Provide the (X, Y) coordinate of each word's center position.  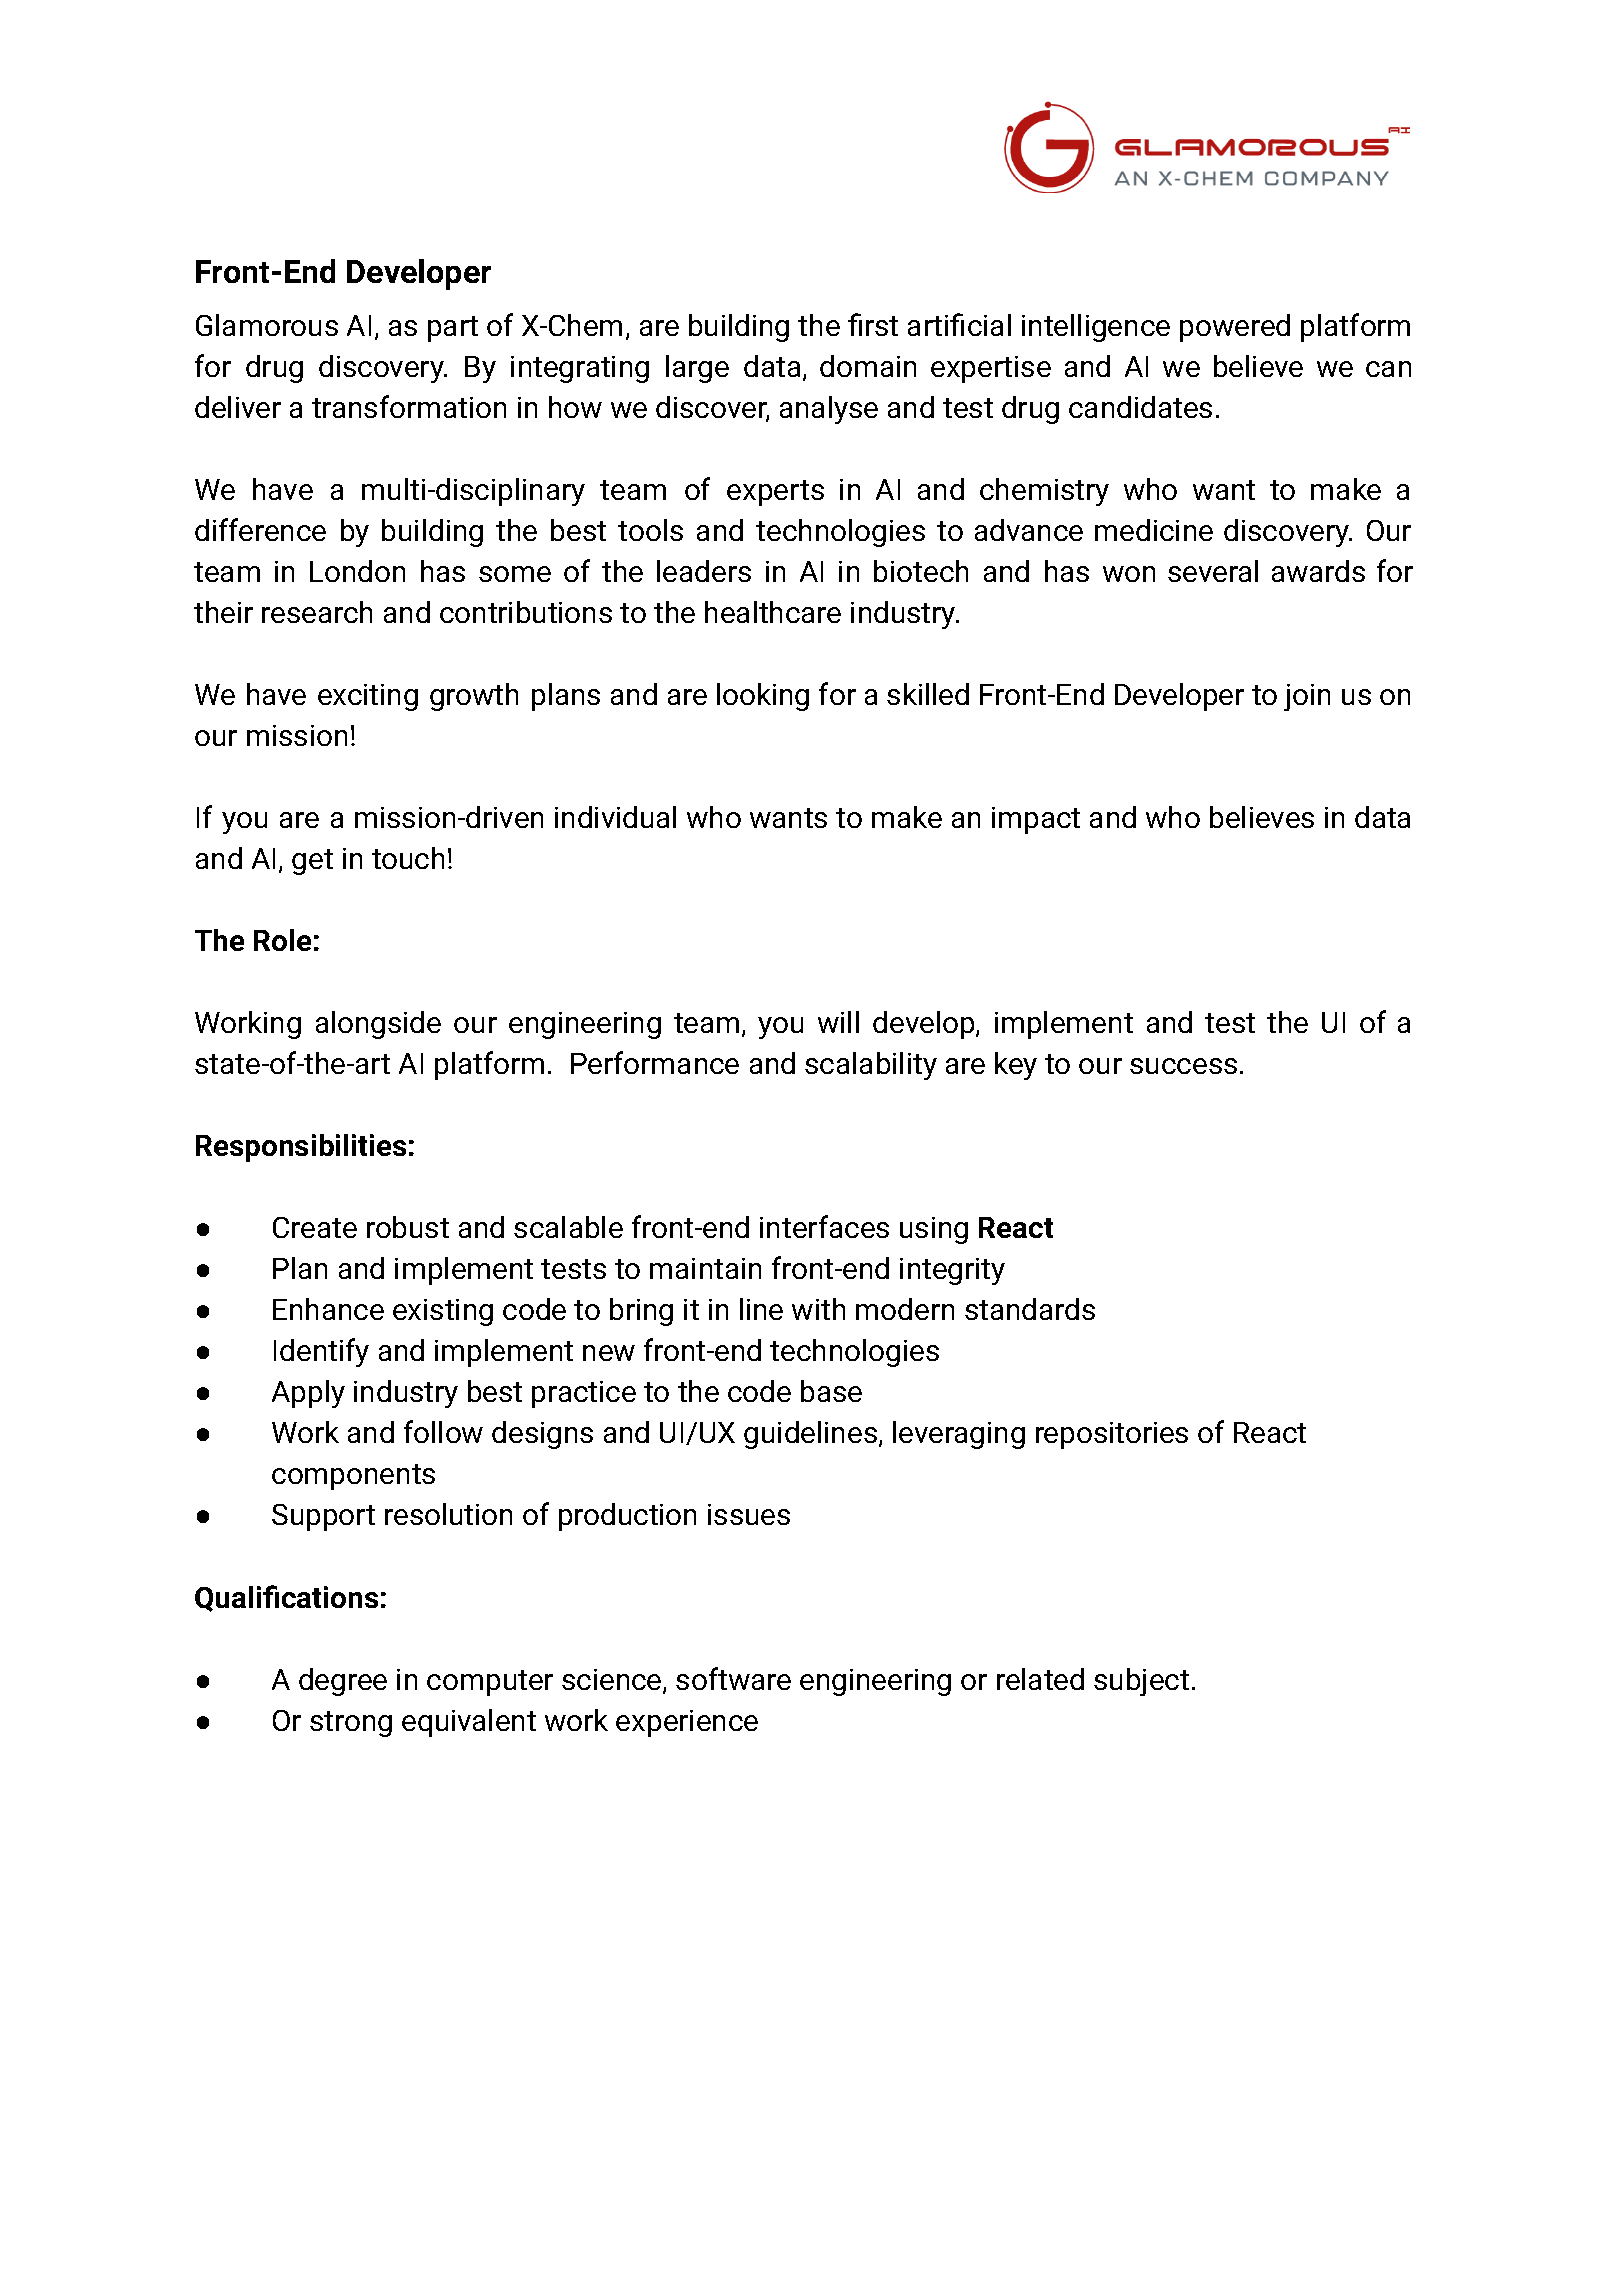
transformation (409, 406)
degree (343, 1682)
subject (1141, 1682)
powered (1235, 328)
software (733, 1678)
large (697, 369)
